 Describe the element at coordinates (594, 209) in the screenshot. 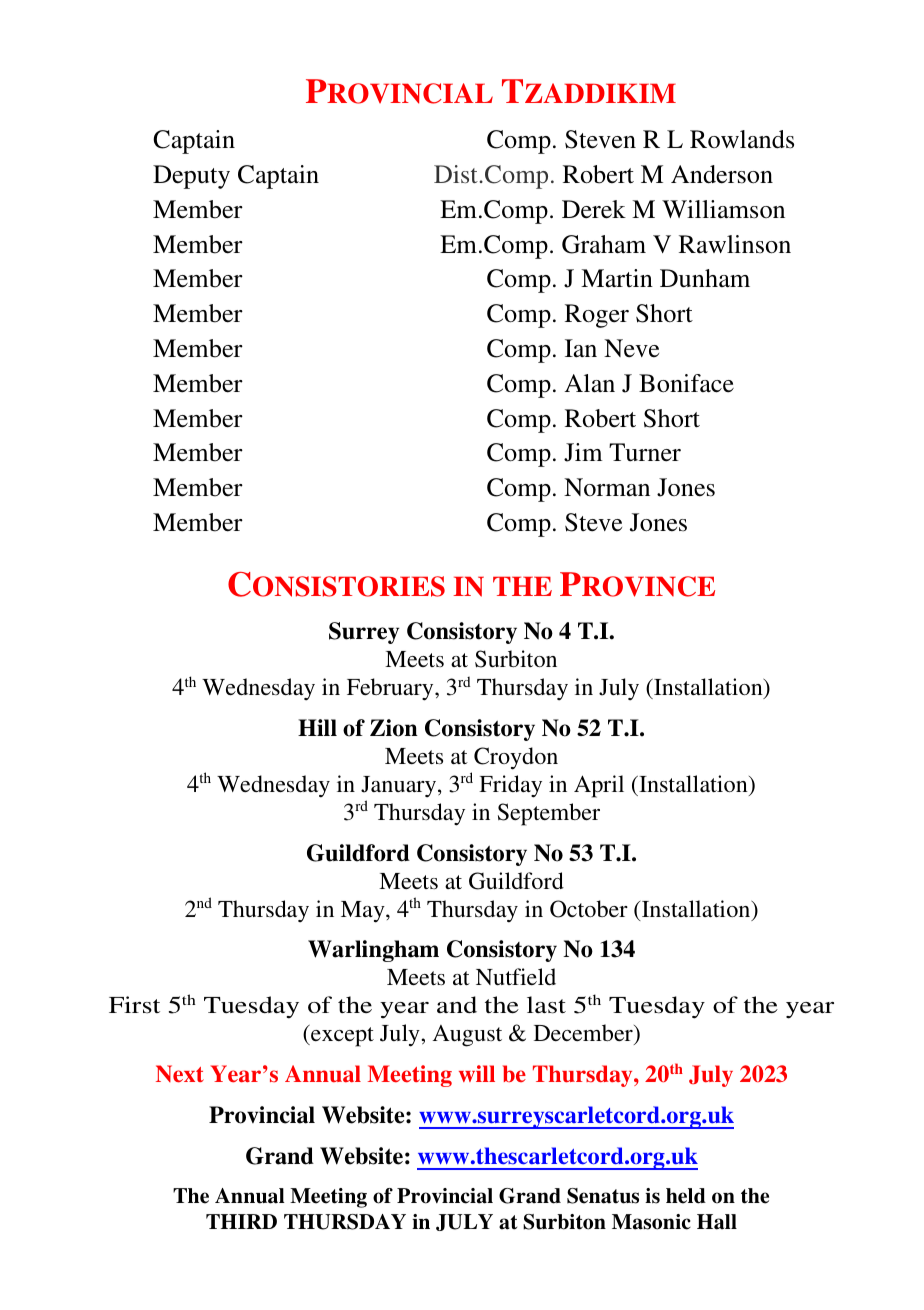

I see `Derek` at that location.
